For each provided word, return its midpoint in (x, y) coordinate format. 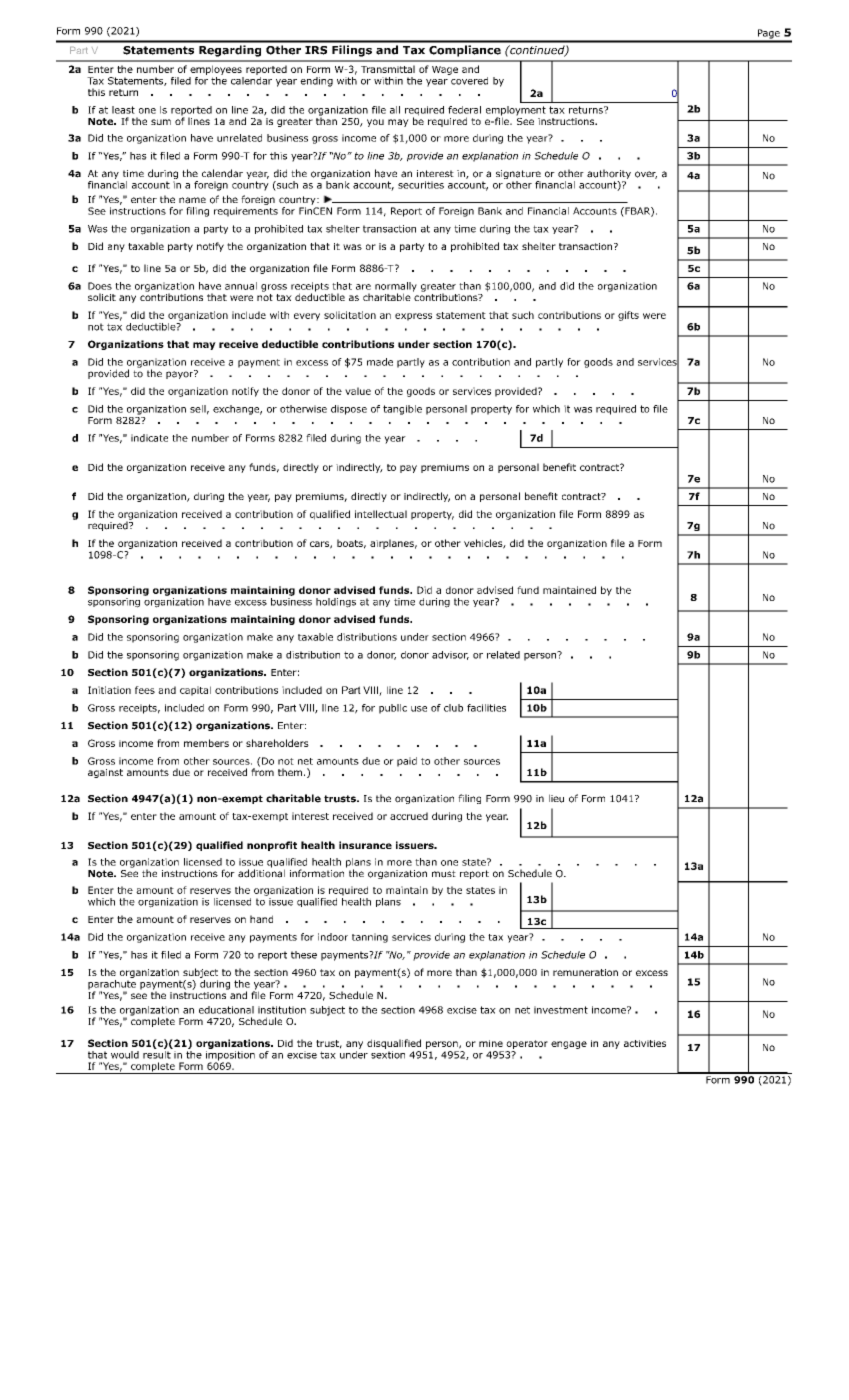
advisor (450, 655)
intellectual (381, 514)
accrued (409, 816)
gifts (628, 316)
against (105, 773)
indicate (149, 438)
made (380, 362)
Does (100, 286)
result (158, 1053)
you (375, 123)
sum (161, 122)
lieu (556, 798)
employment (516, 112)
